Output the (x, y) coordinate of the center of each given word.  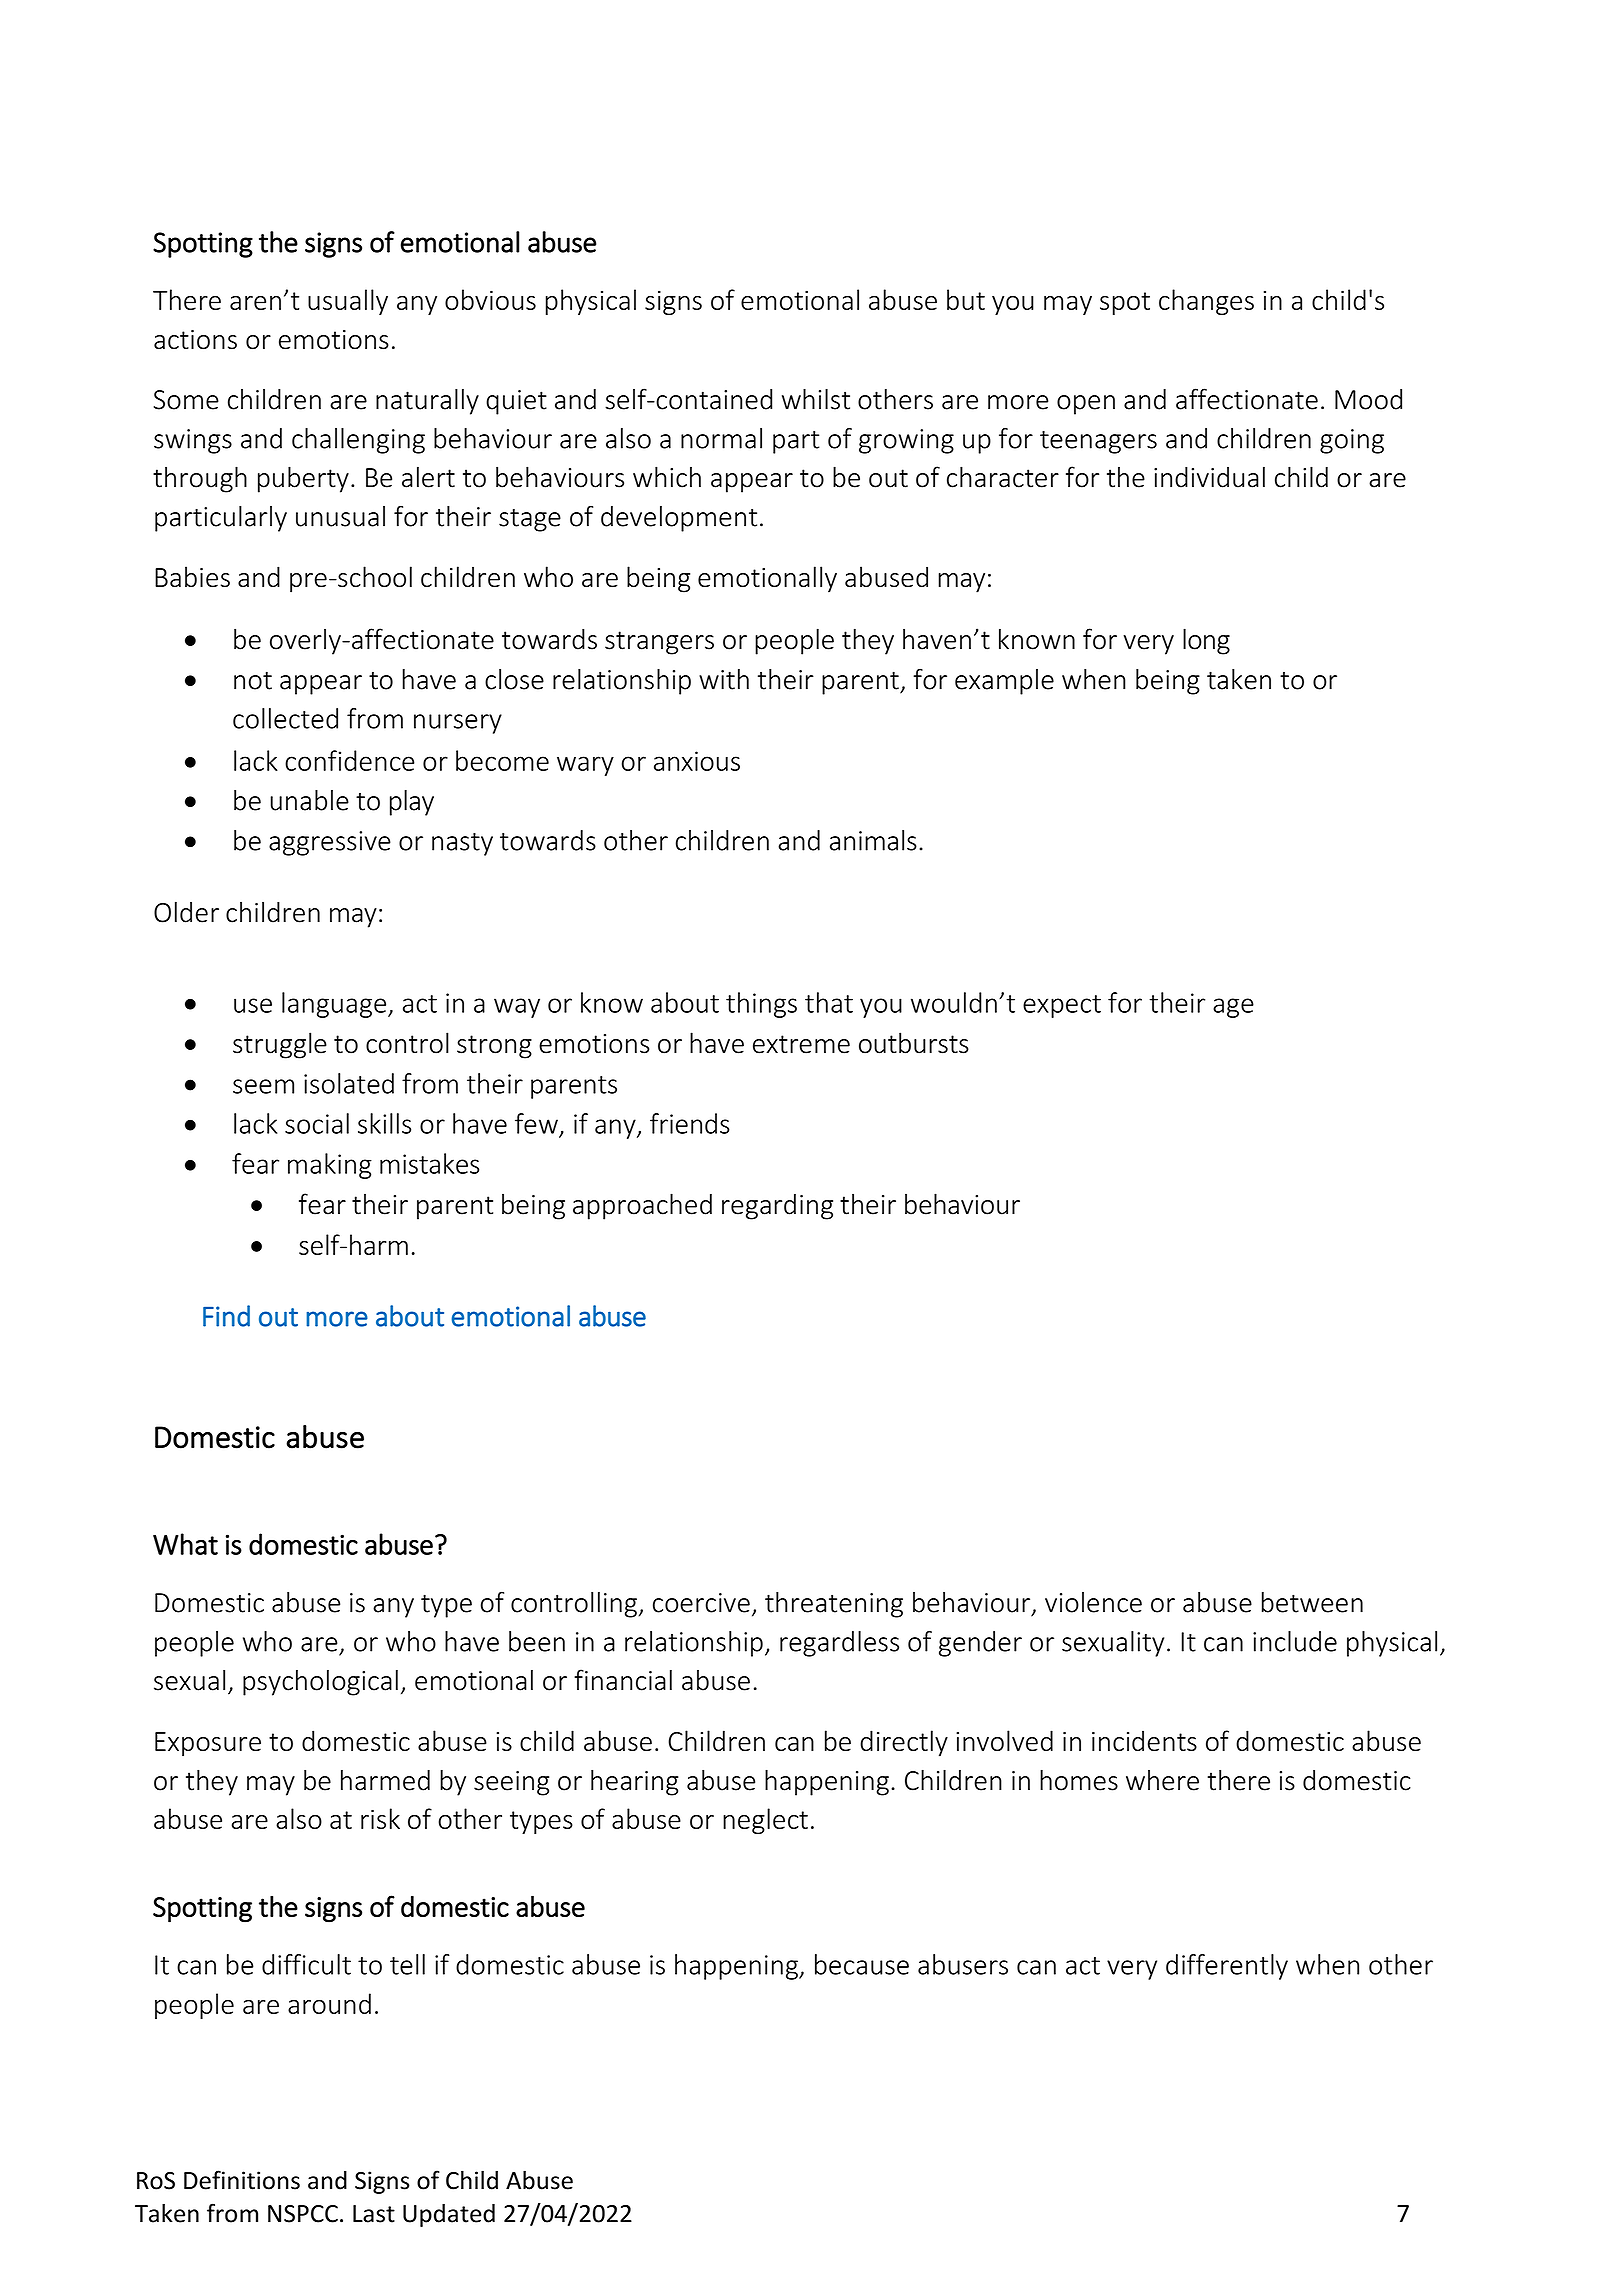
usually (348, 302)
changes (1206, 302)
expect (1062, 1006)
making (330, 1166)
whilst (816, 399)
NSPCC (303, 2214)
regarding (777, 1207)
